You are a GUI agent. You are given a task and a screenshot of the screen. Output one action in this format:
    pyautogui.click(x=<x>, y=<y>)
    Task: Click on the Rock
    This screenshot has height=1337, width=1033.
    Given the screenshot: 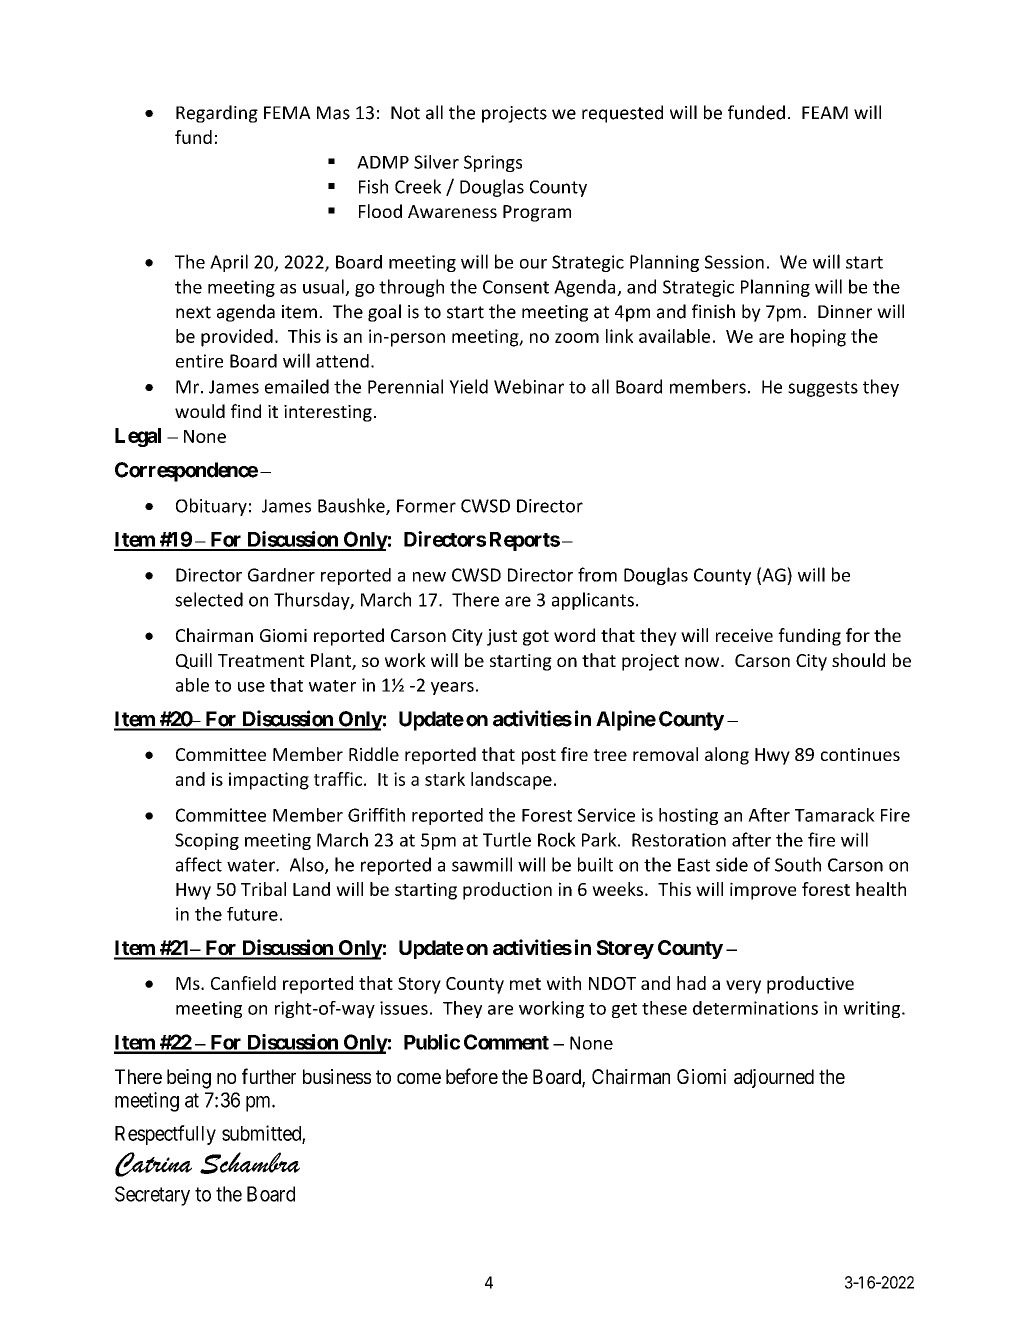 What is the action you would take?
    pyautogui.click(x=557, y=839)
